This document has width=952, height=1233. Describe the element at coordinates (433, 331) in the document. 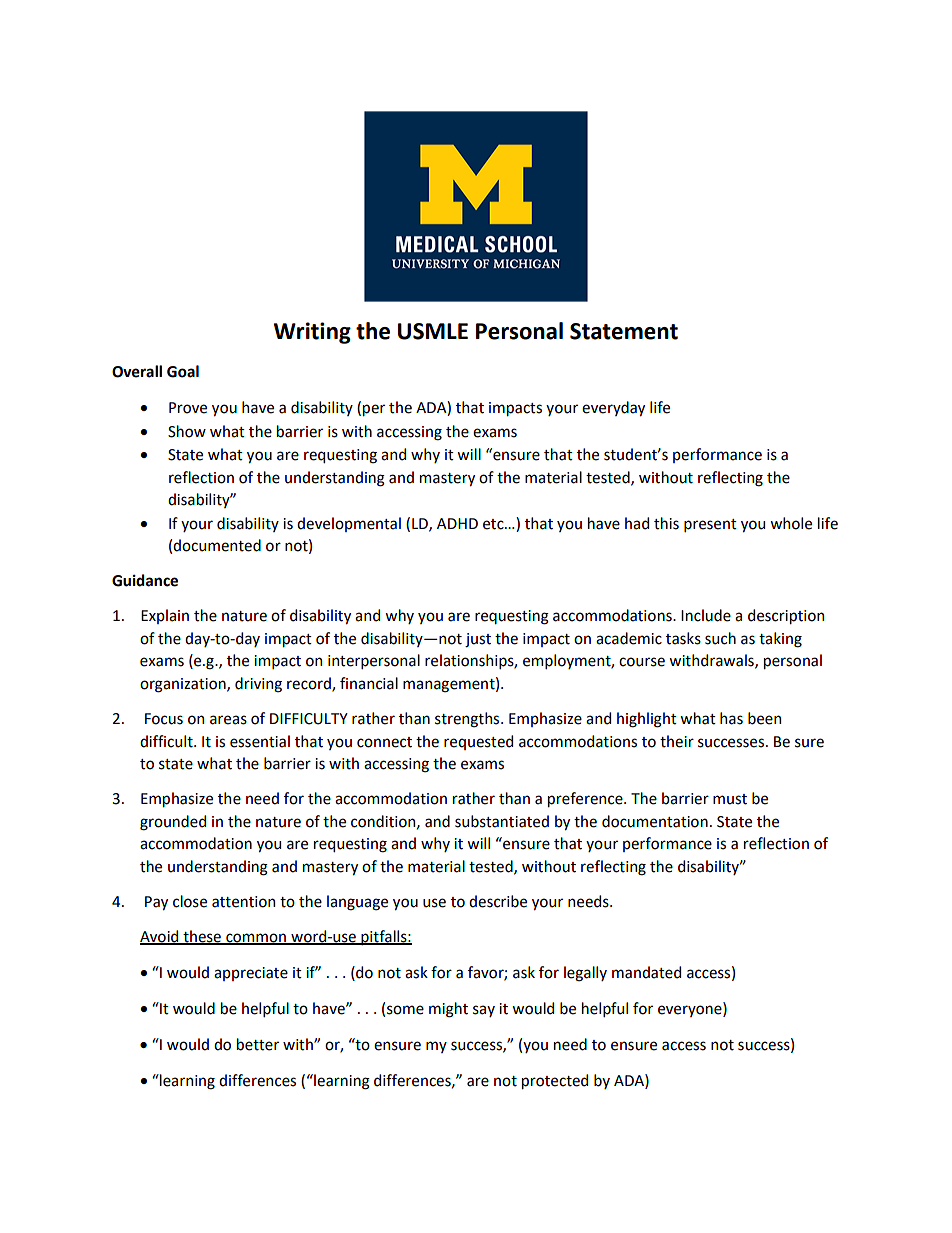

I see `USMLE` at that location.
